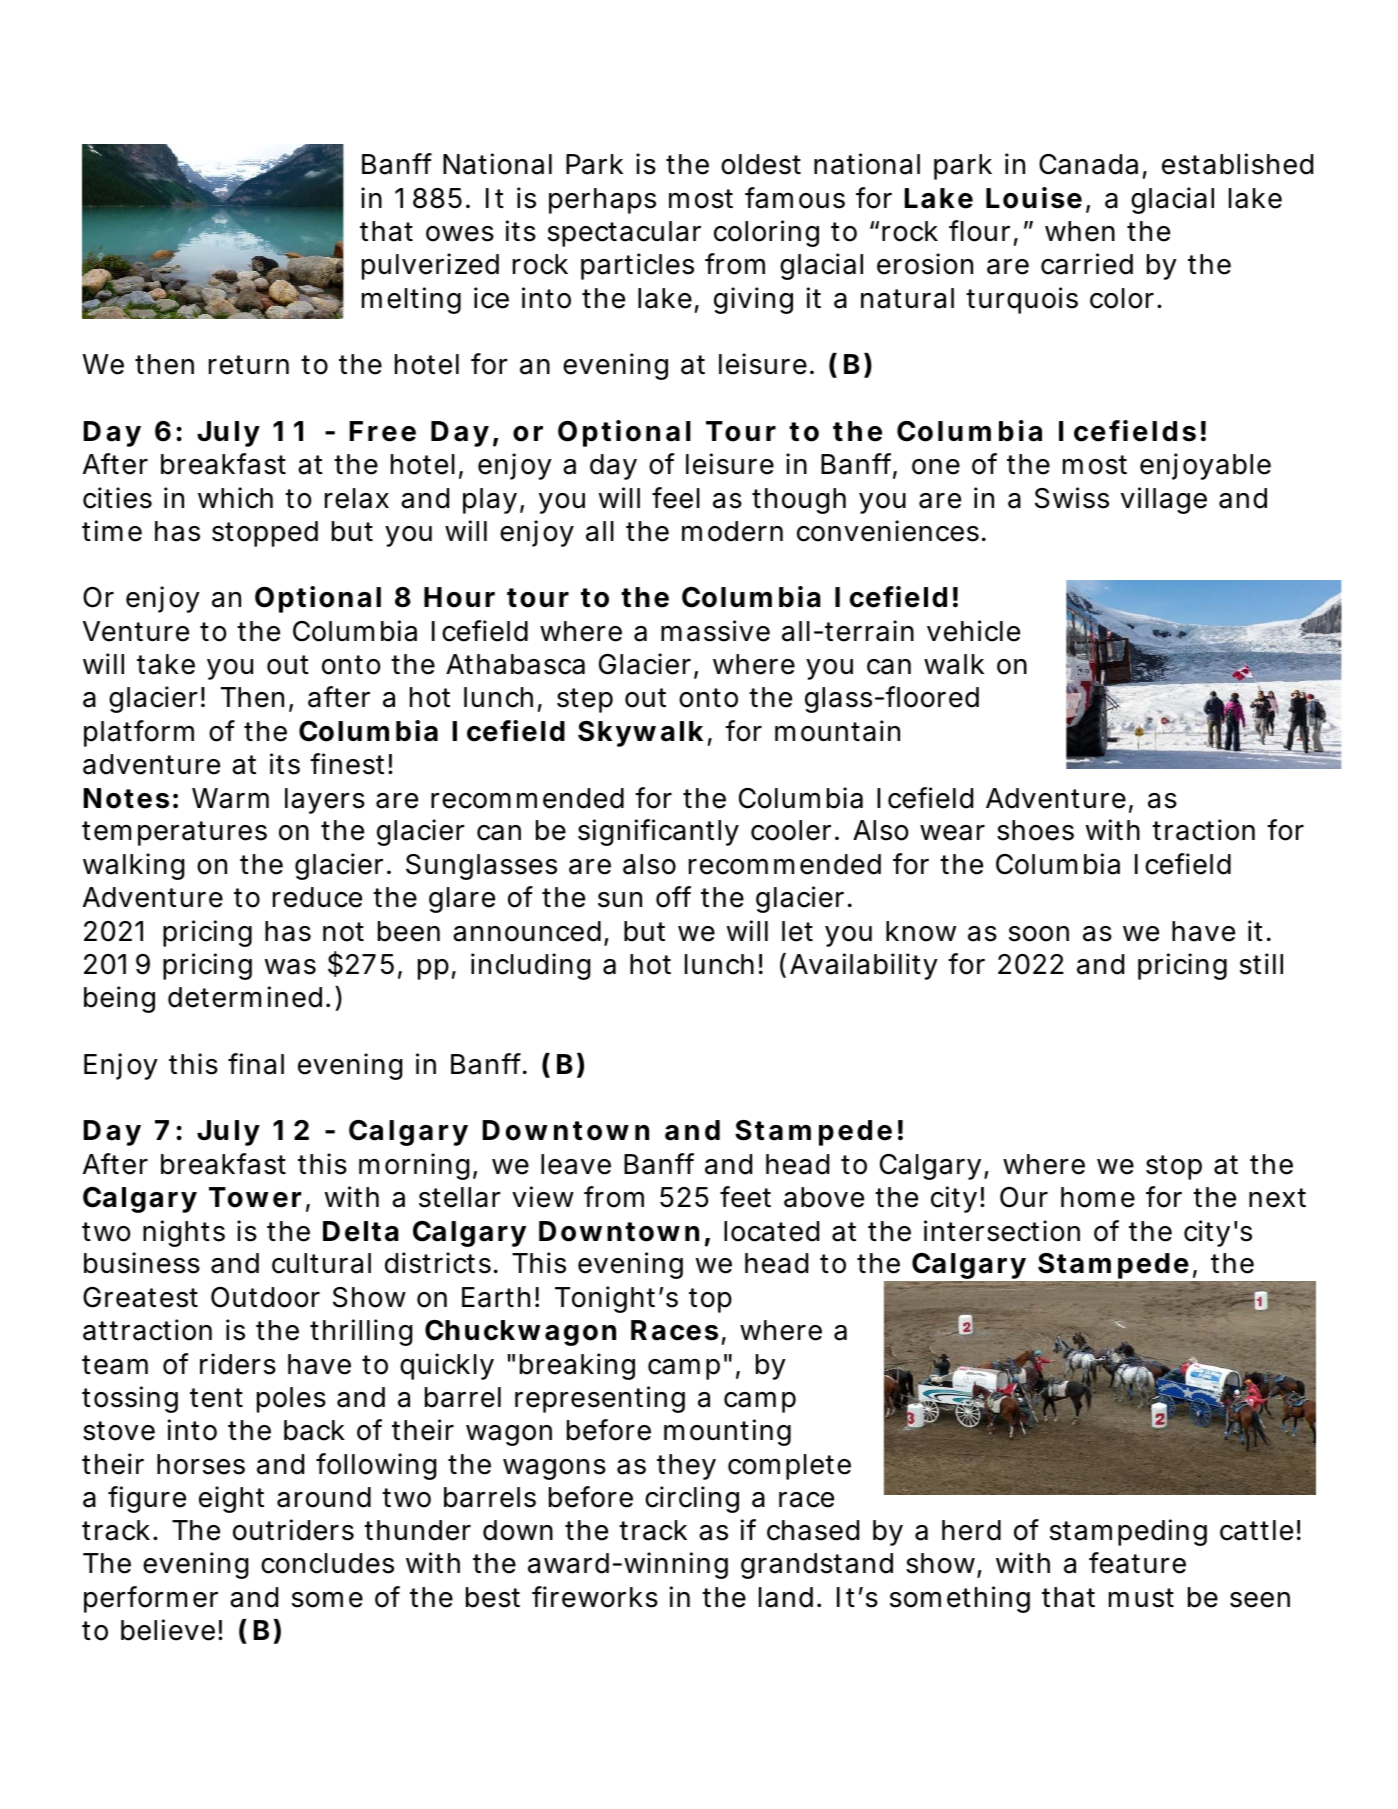 The width and height of the screenshot is (1398, 1809). Describe the element at coordinates (317, 897) in the screenshot. I see `reduce` at that location.
